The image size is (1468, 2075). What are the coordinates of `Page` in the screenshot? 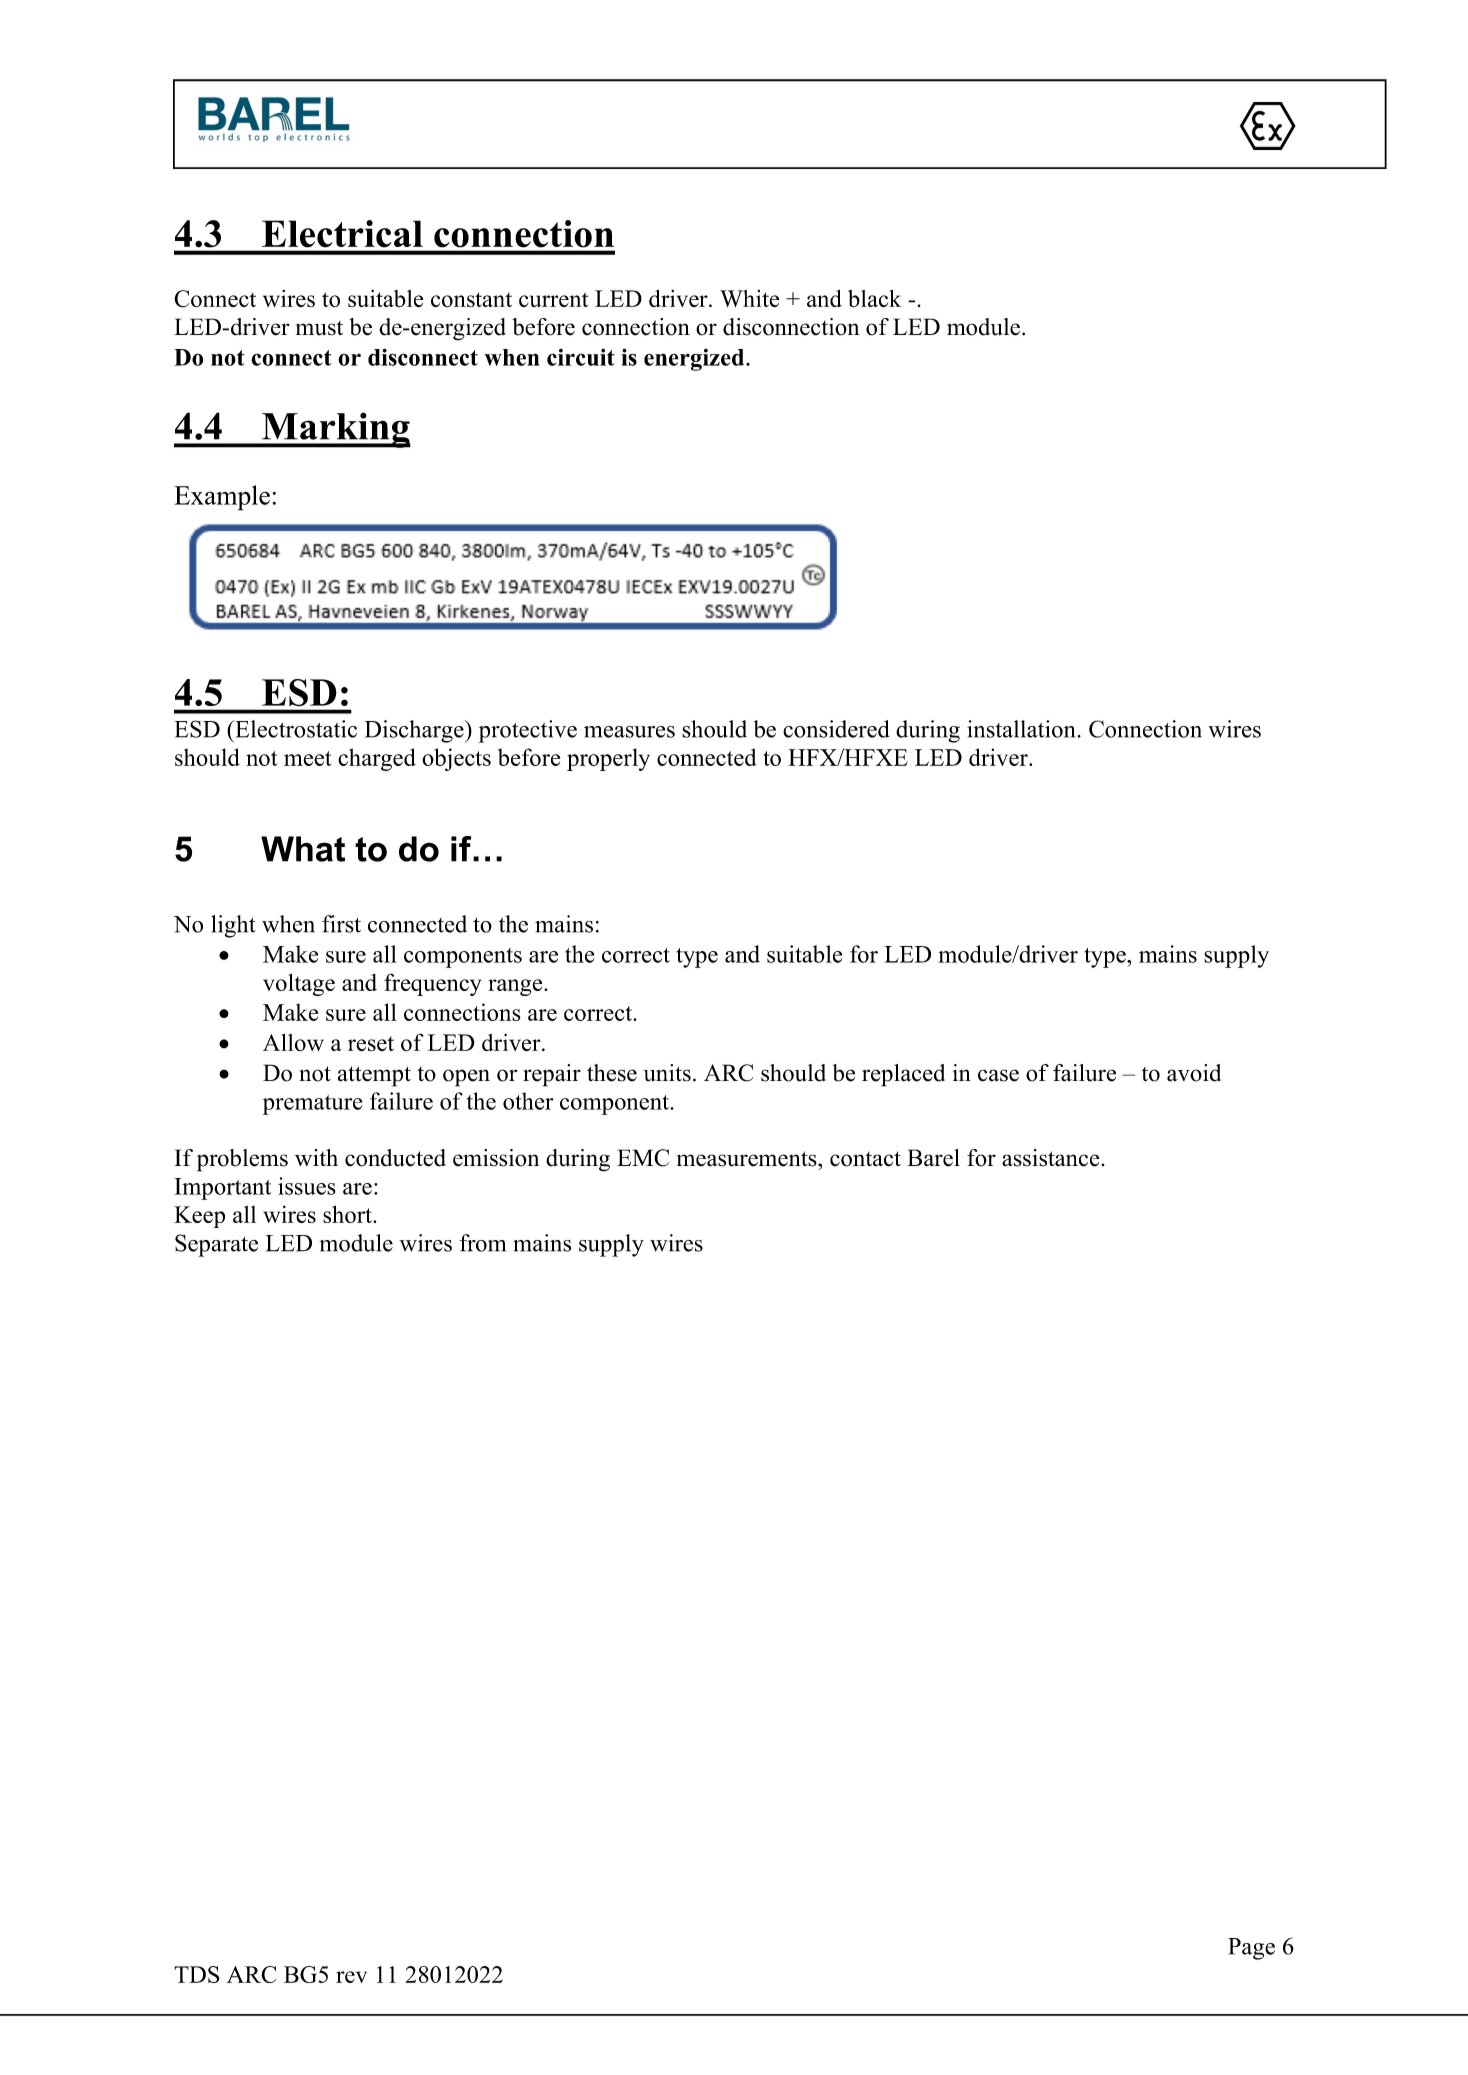 It's located at (1251, 1949).
